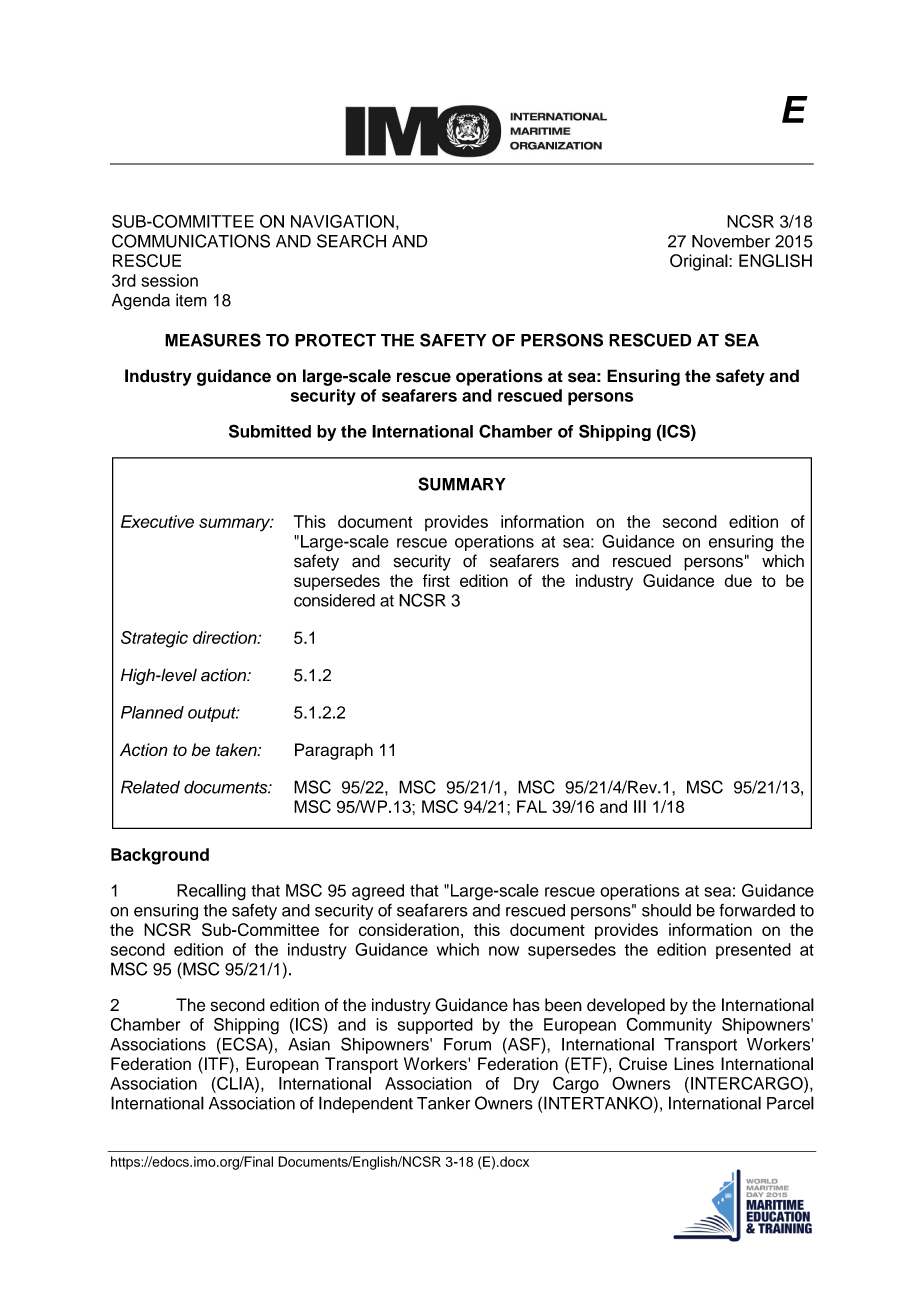 This document has height=1308, width=924. Describe the element at coordinates (351, 241) in the document. I see `SEARCH` at that location.
